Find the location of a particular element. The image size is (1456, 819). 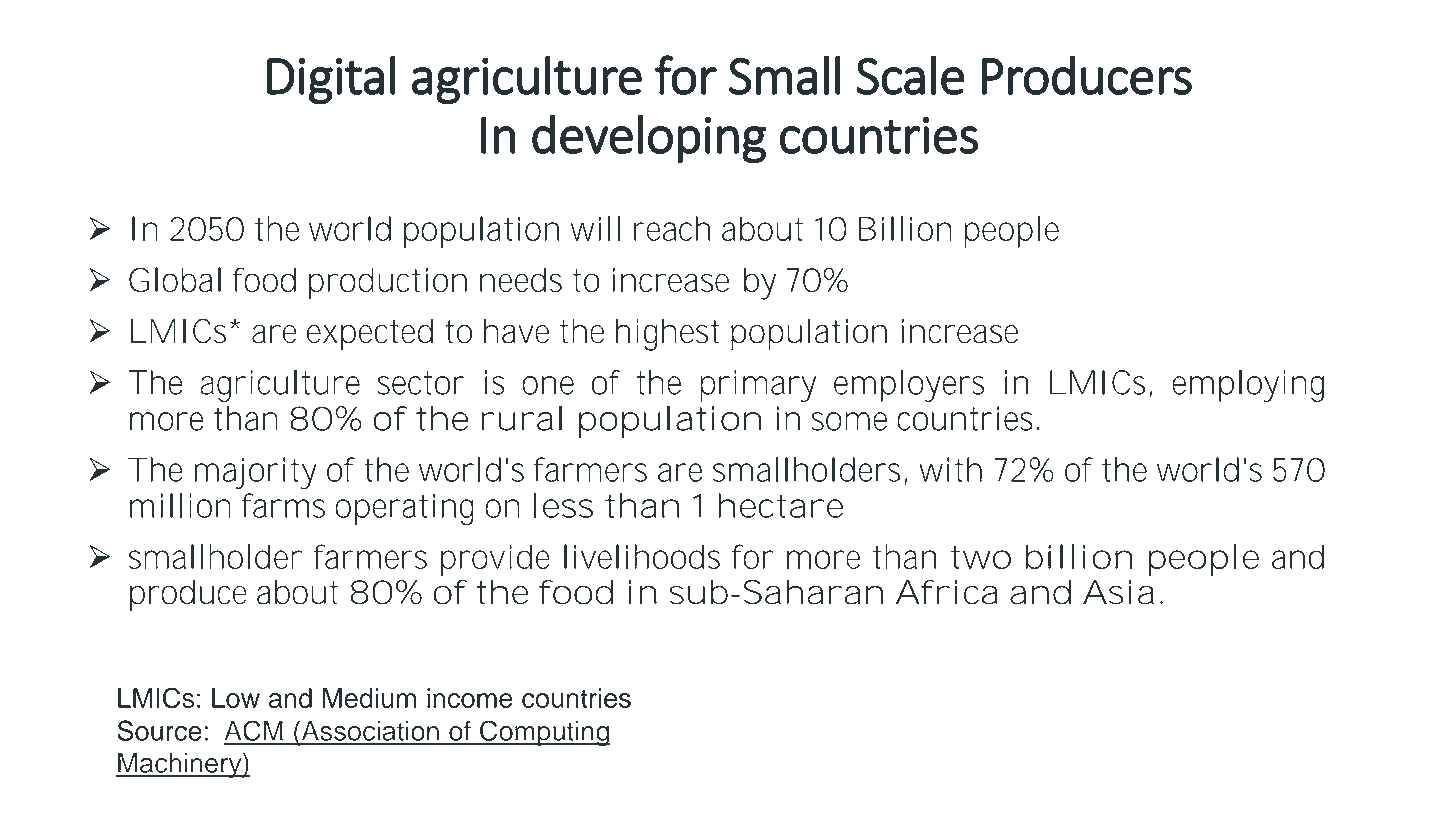

reach is located at coordinates (672, 228).
